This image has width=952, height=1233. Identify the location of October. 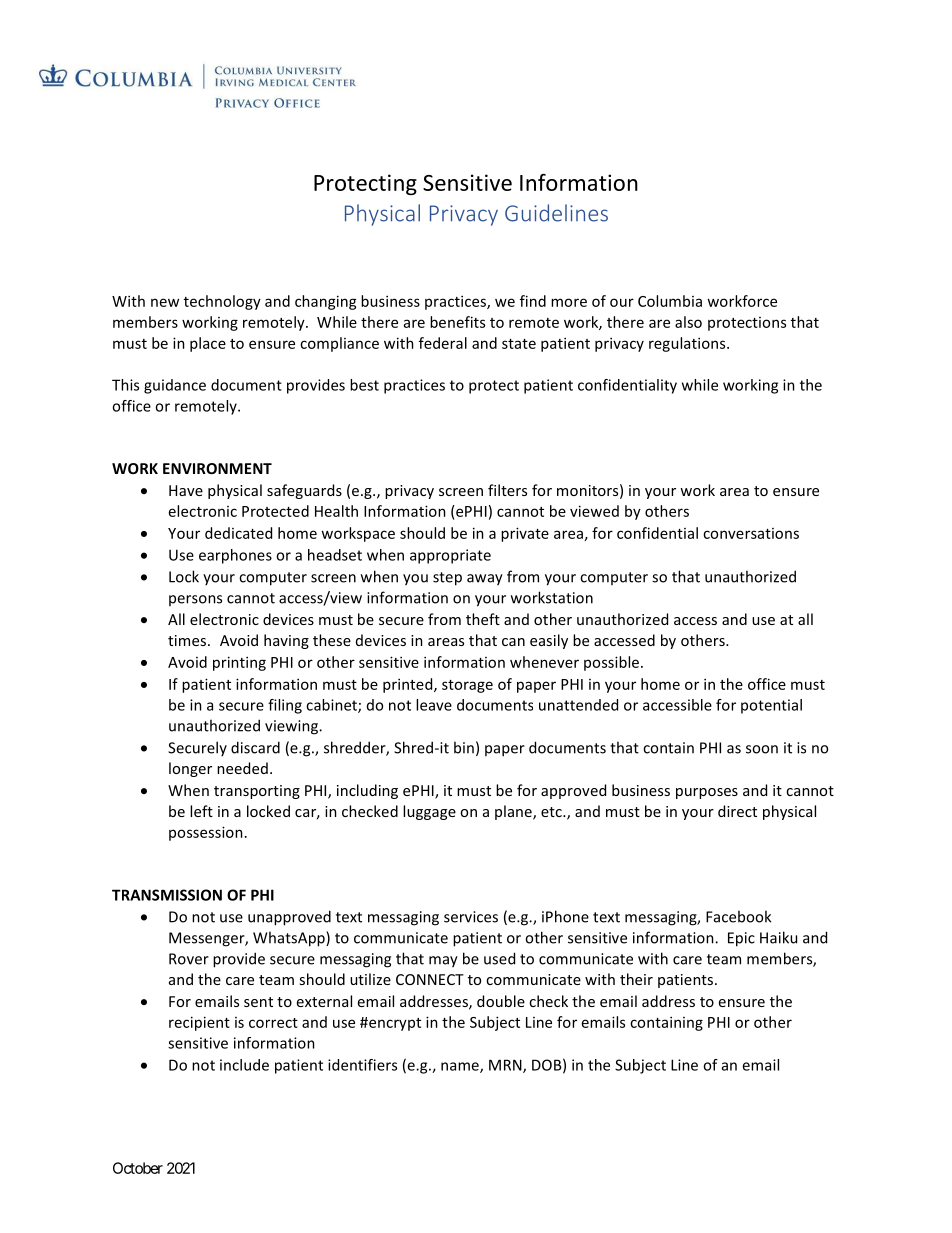
(138, 1168).
